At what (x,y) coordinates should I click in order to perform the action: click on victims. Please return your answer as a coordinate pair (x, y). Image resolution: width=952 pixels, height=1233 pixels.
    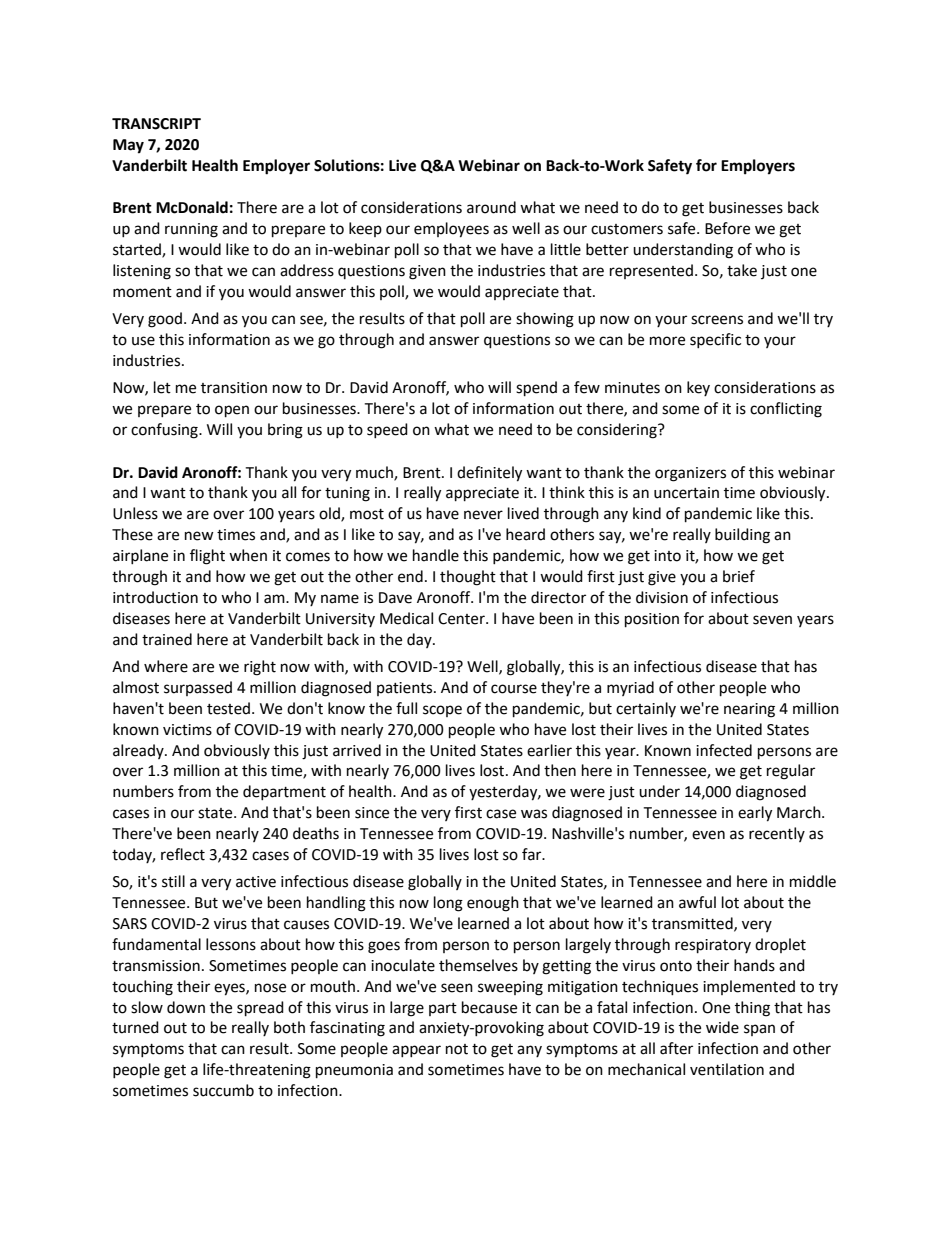
    Looking at the image, I should click on (187, 730).
